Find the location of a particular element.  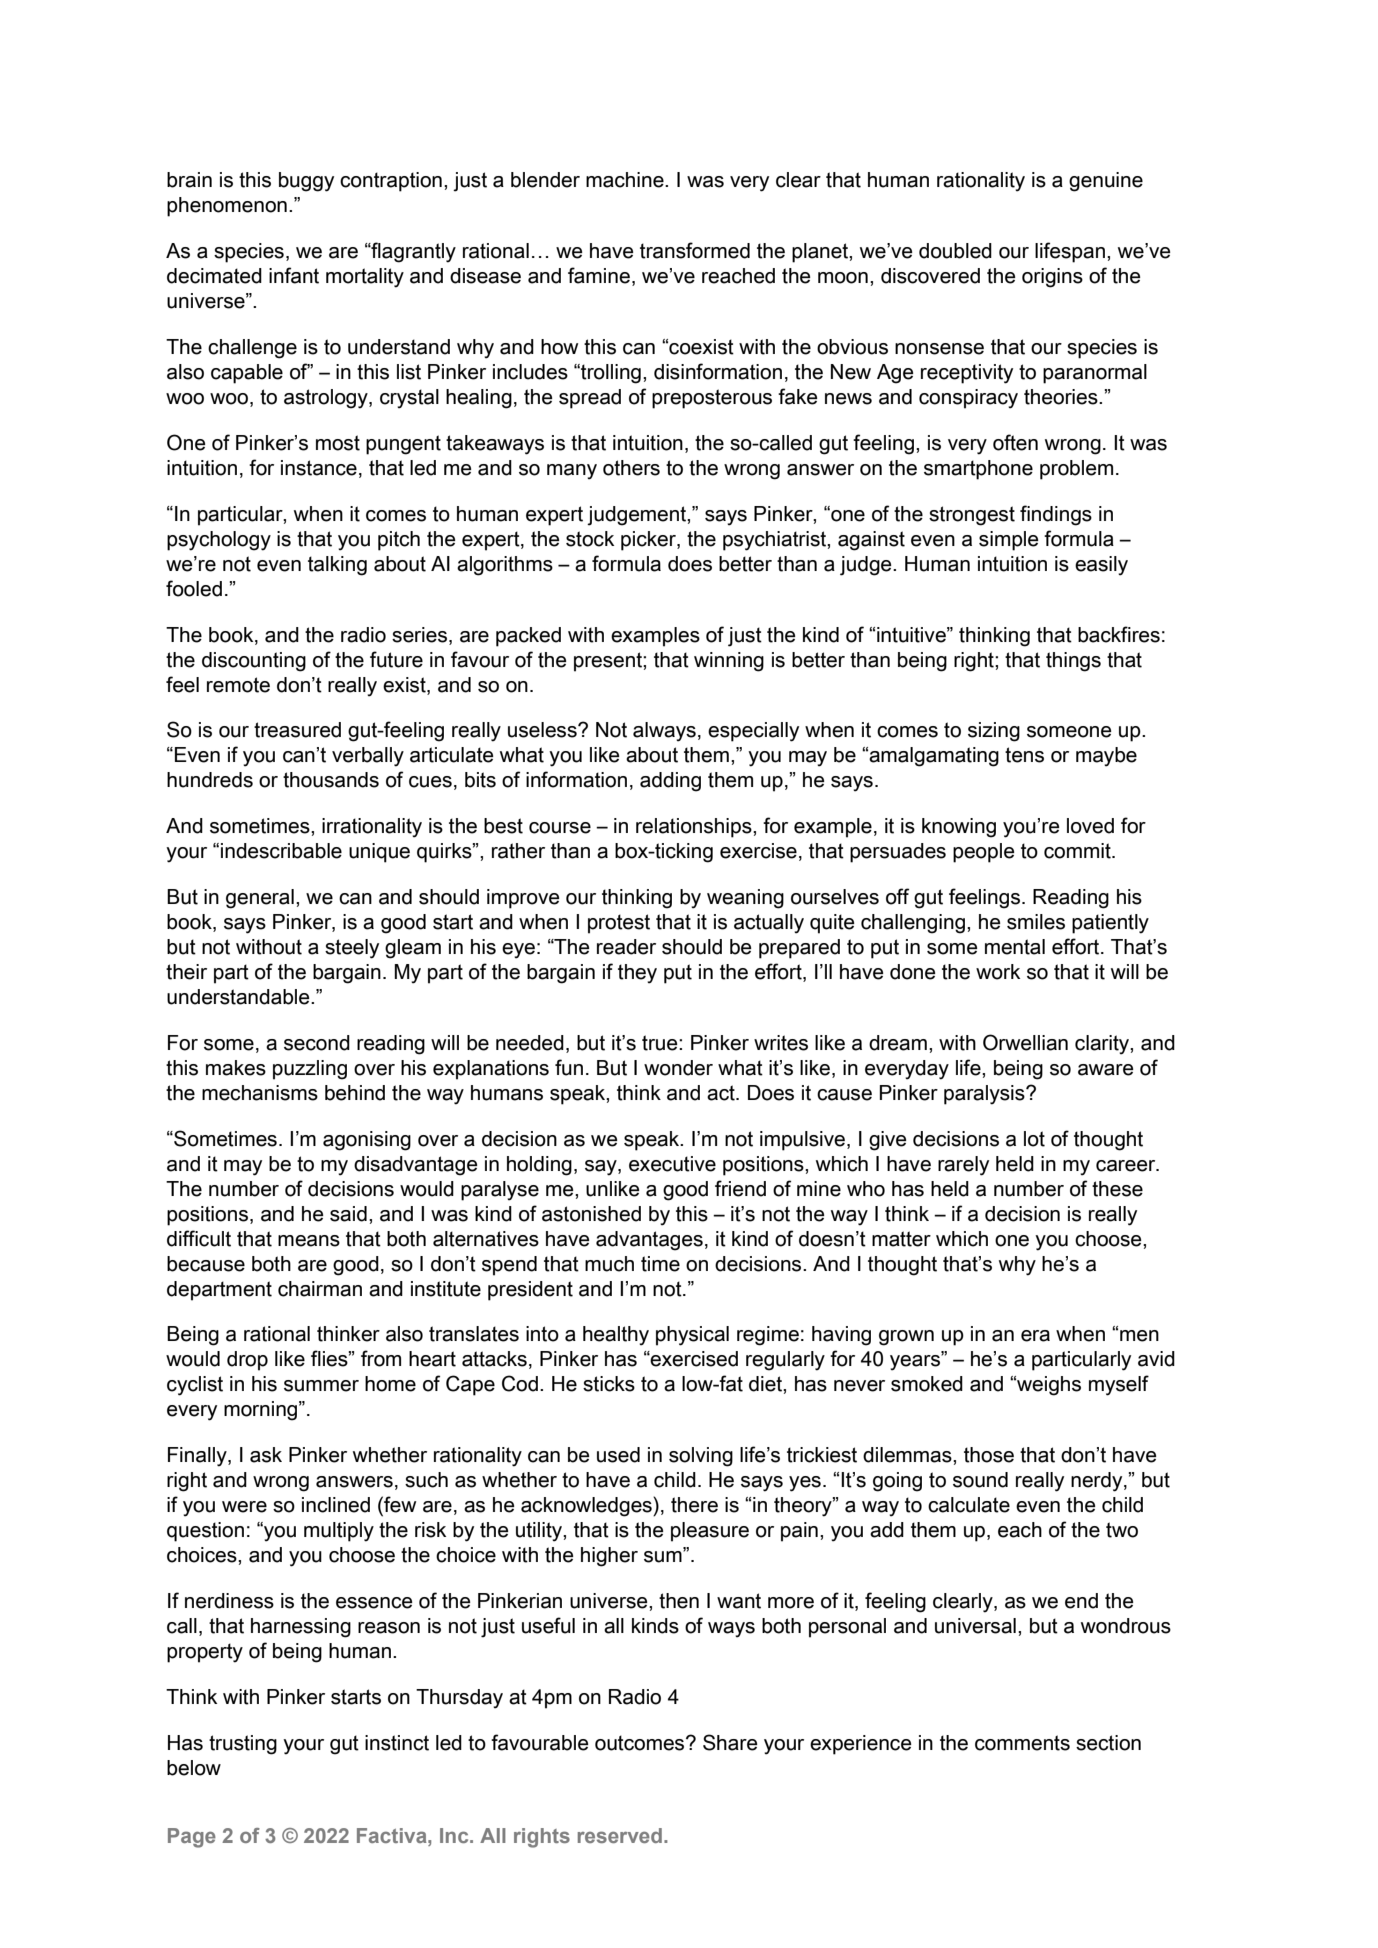

they is located at coordinates (637, 974).
